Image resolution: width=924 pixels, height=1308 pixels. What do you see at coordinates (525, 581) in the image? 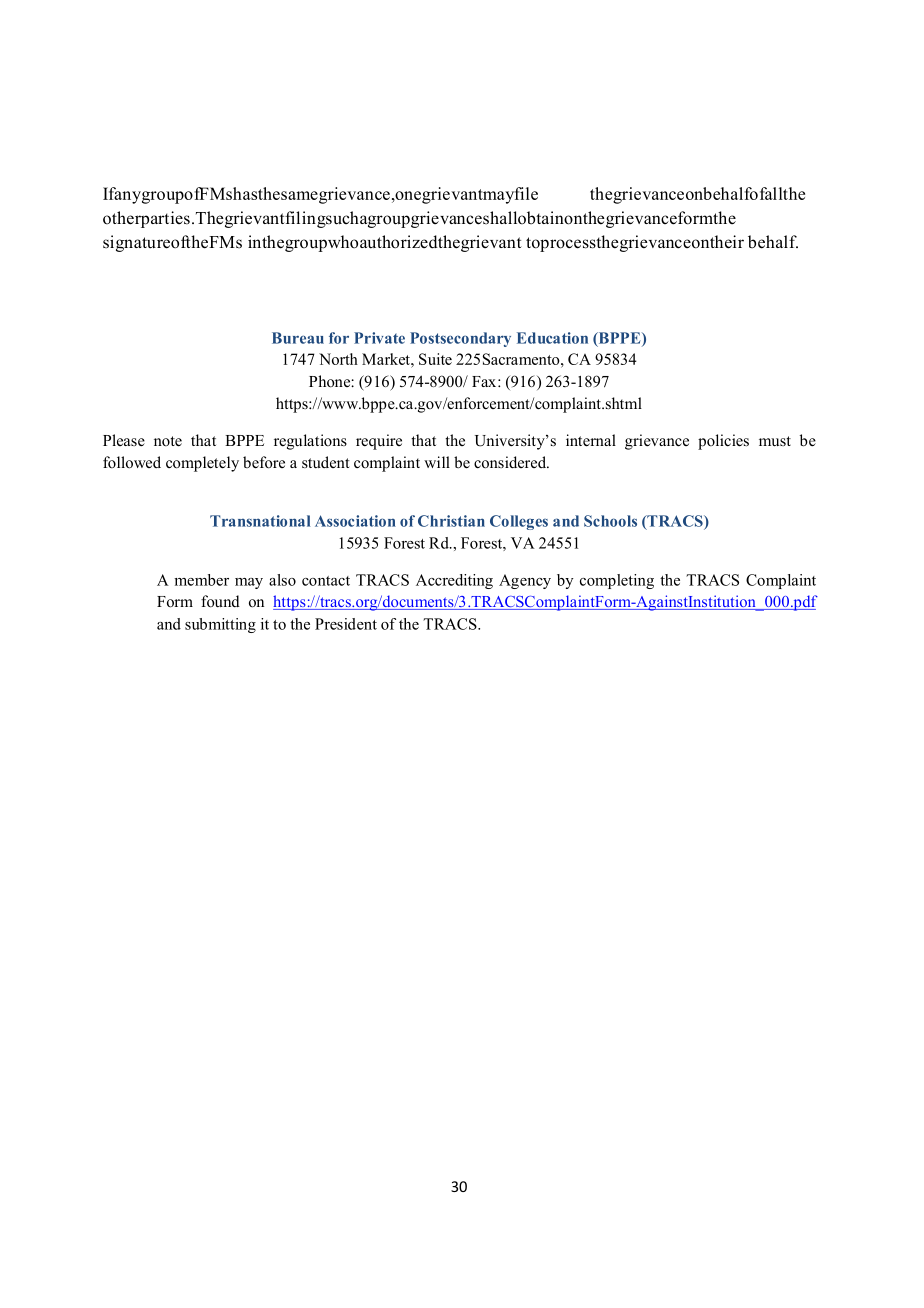
I see `Agency` at bounding box center [525, 581].
